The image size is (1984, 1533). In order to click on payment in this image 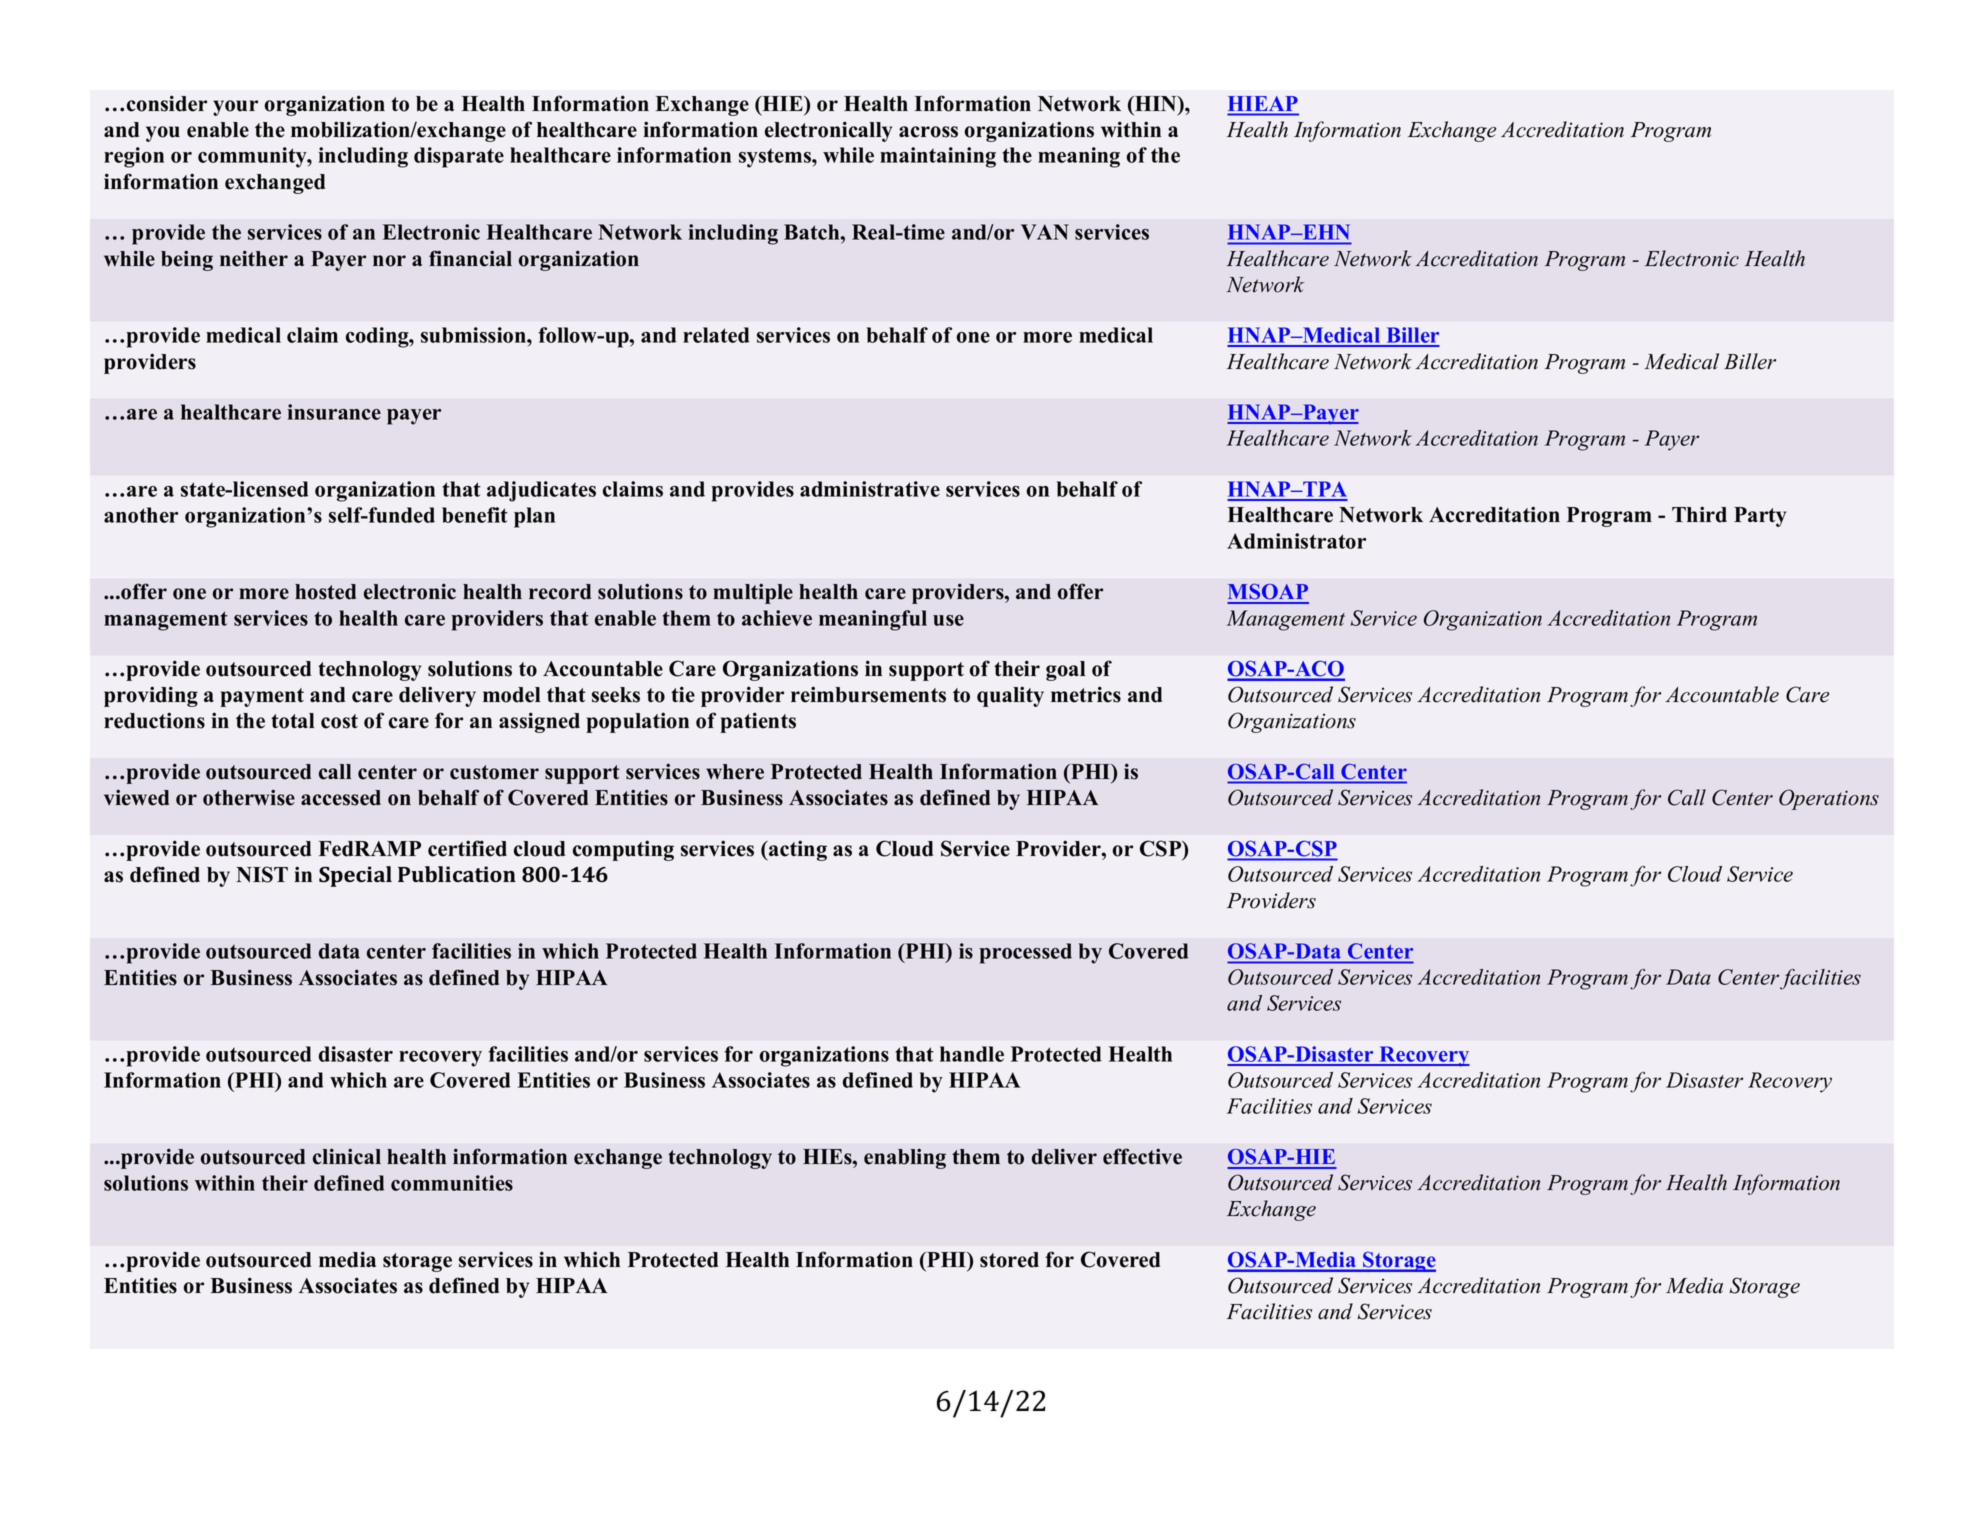, I will do `click(262, 697)`.
